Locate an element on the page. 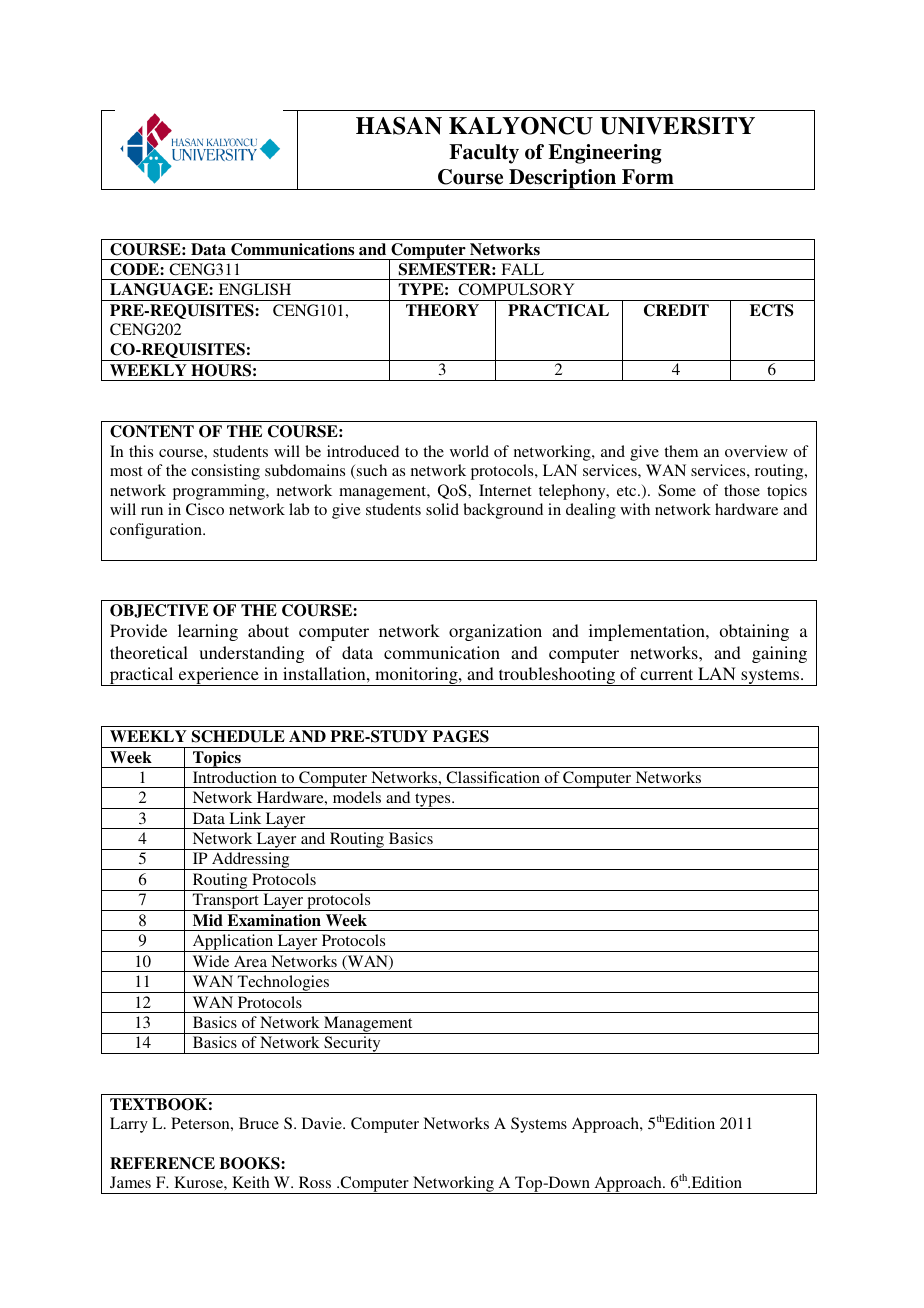  ENGLISH is located at coordinates (255, 289).
